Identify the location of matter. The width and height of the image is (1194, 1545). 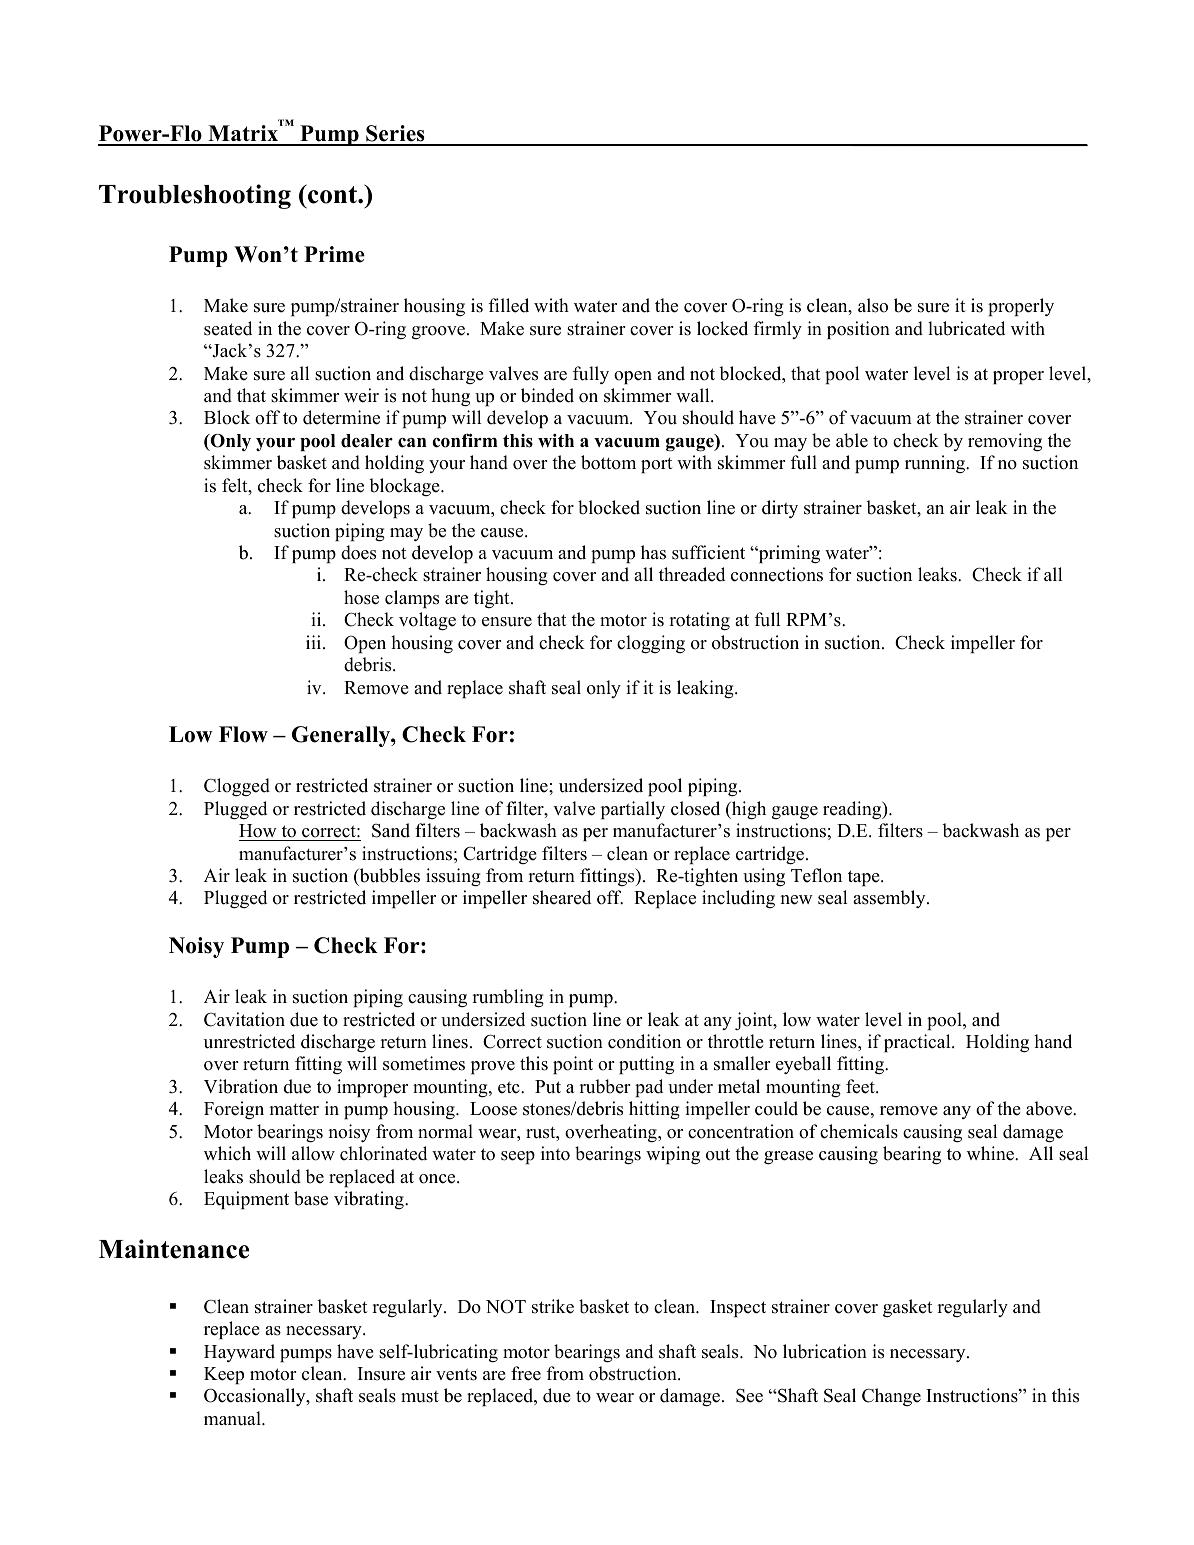
(294, 1109).
